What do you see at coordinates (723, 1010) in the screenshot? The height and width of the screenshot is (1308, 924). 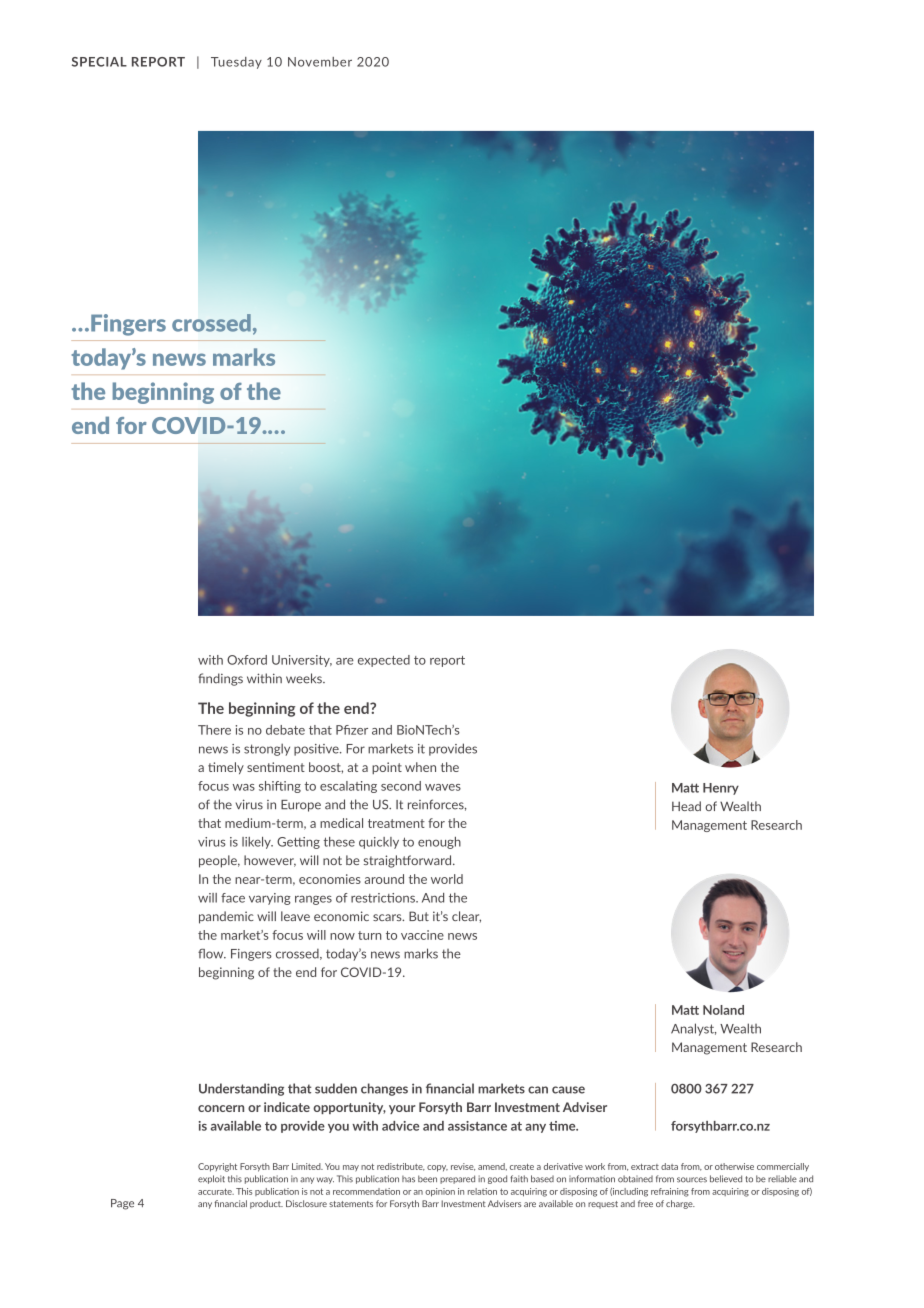 I see `Noland` at bounding box center [723, 1010].
